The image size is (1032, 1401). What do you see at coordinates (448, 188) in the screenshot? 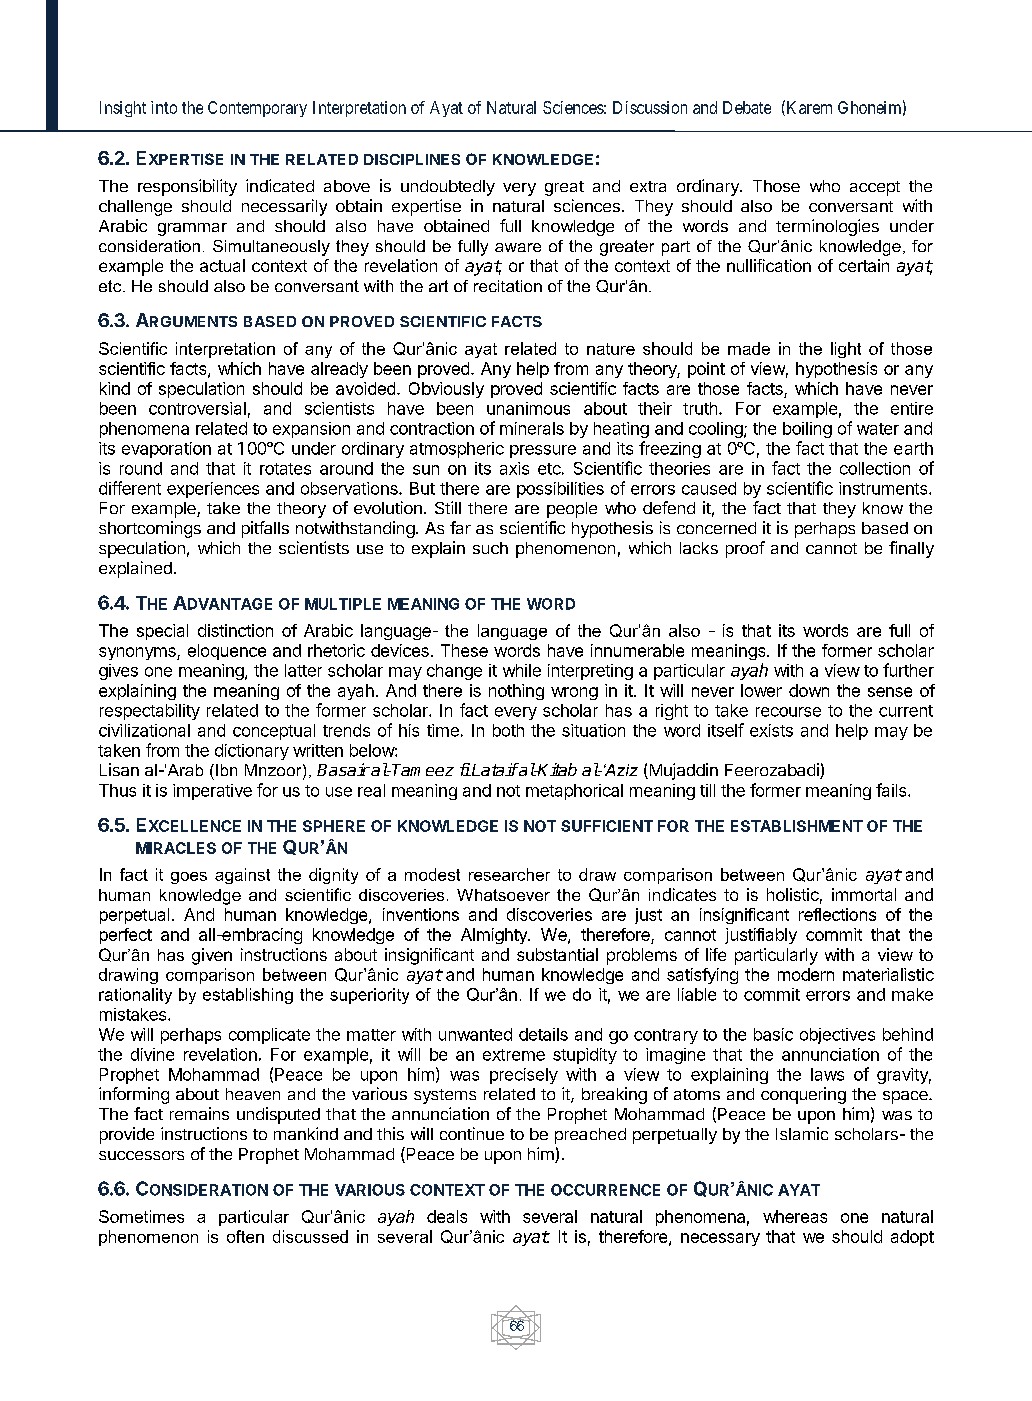
I see `undoubtedly` at bounding box center [448, 188].
